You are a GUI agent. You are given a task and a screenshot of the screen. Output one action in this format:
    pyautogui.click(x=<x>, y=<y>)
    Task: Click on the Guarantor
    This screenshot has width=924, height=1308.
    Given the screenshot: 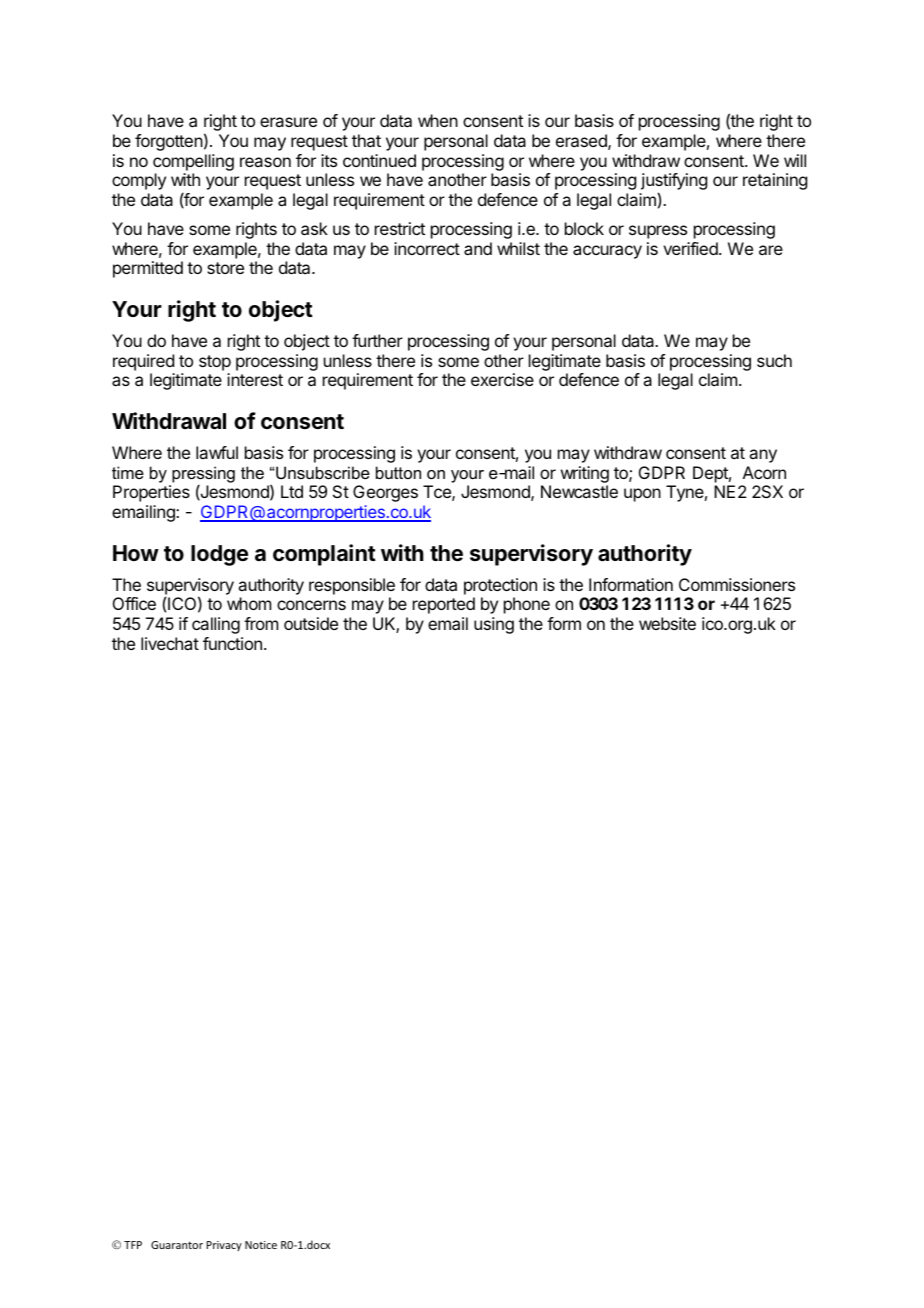 What is the action you would take?
    pyautogui.click(x=177, y=1245)
